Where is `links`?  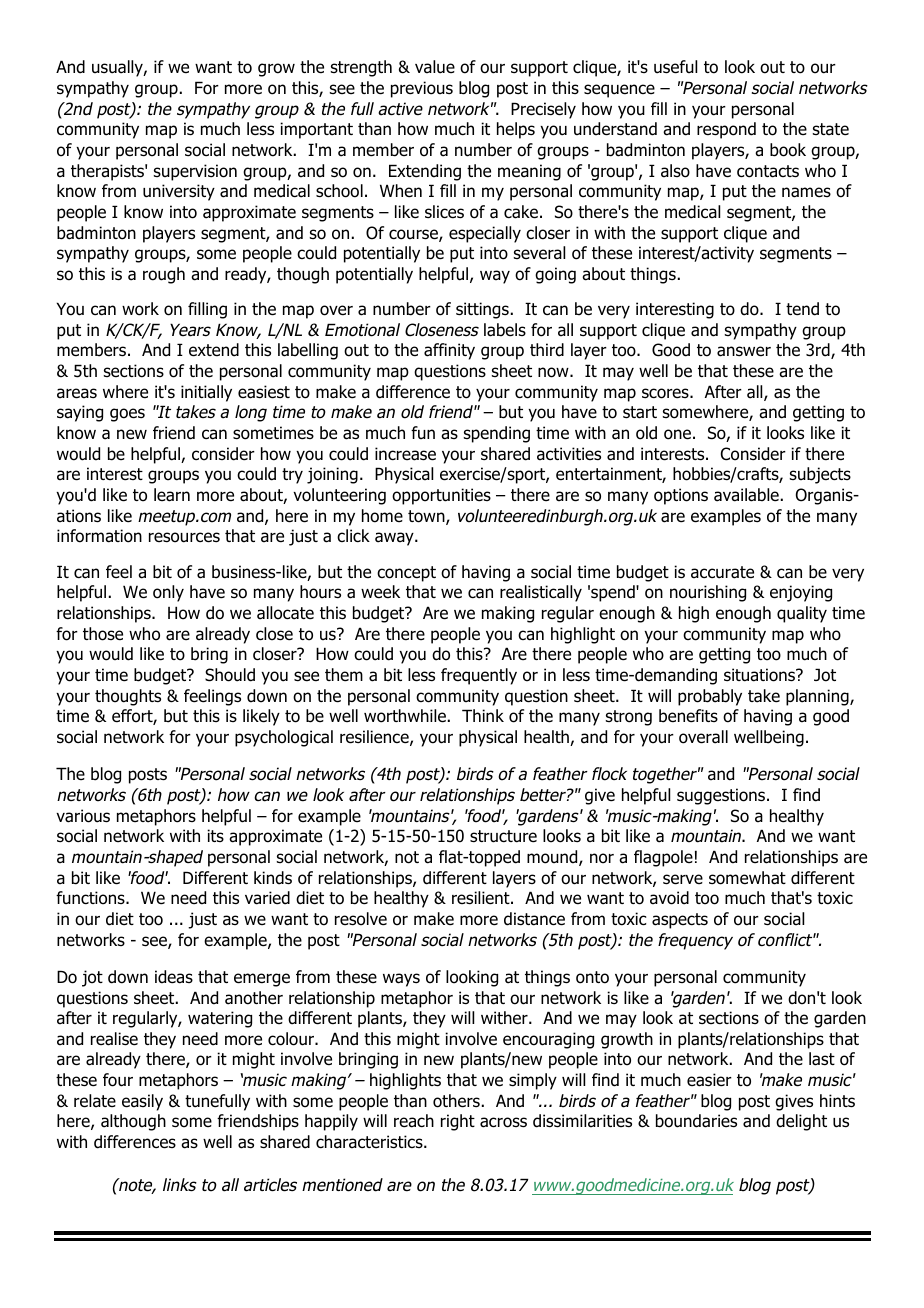
links is located at coordinates (180, 1185).
